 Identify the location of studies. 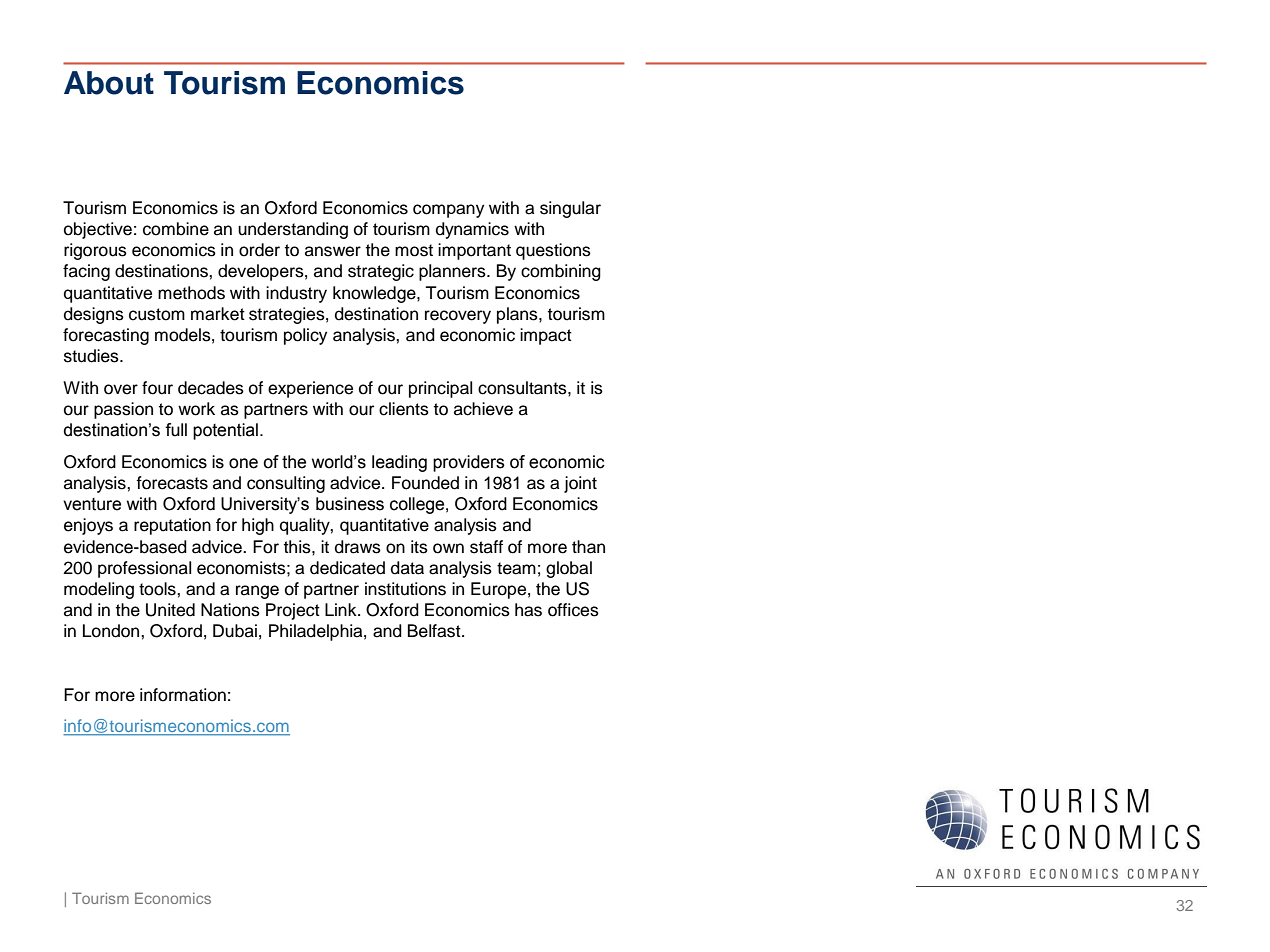
(92, 356).
